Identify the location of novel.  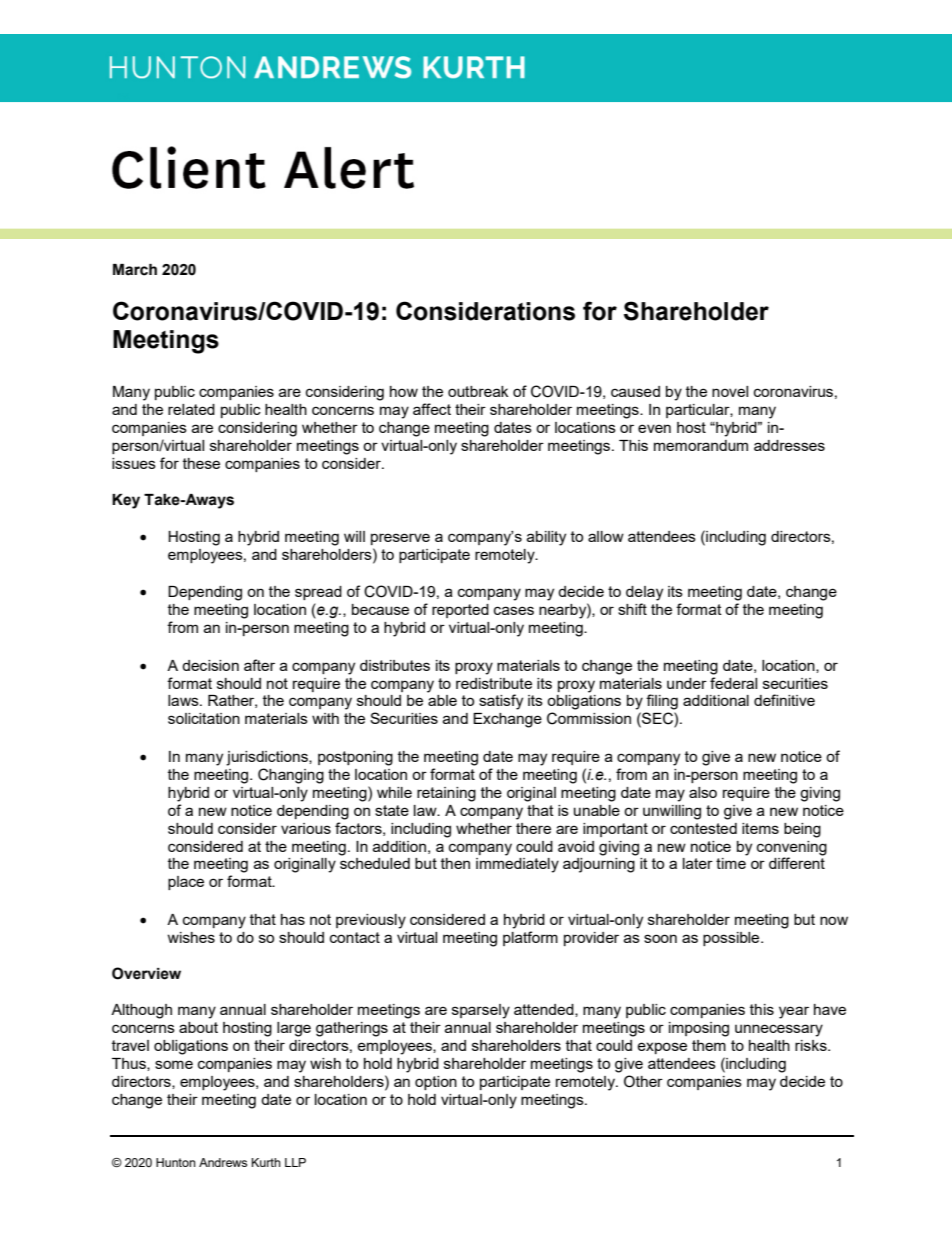
(730, 391).
